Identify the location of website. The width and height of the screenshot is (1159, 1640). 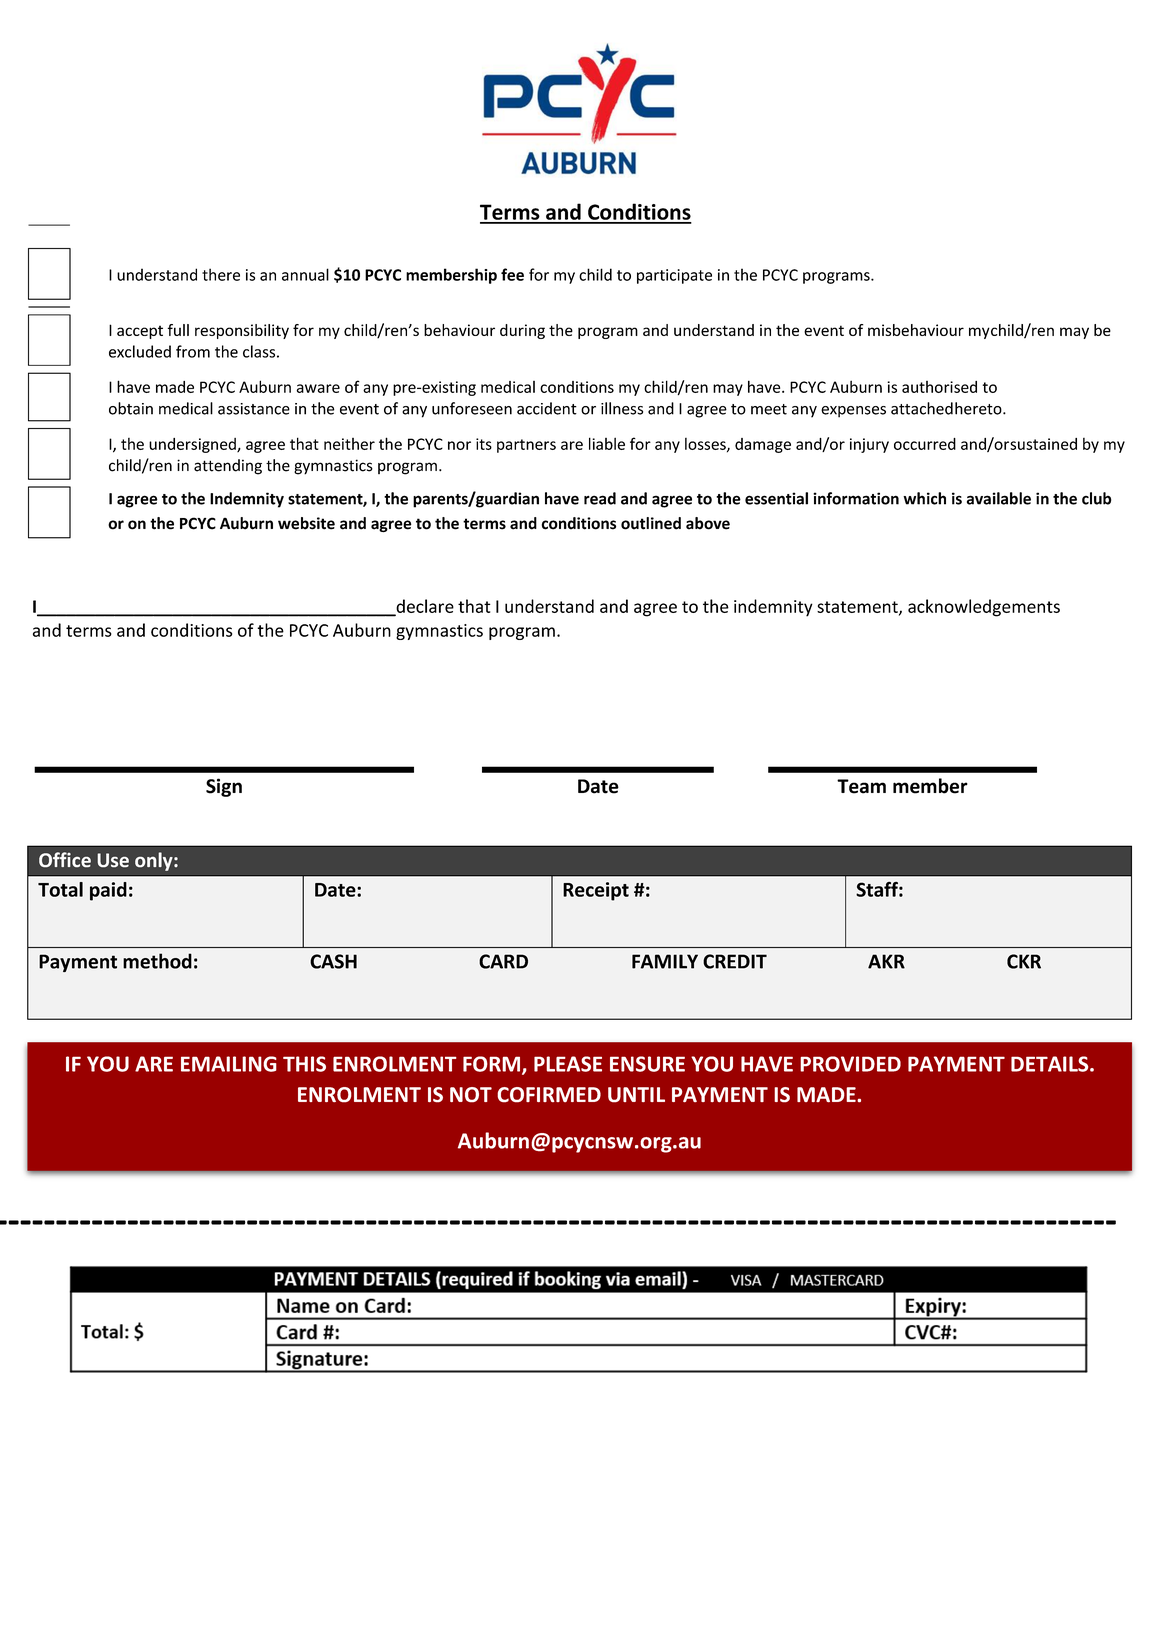
(306, 523).
